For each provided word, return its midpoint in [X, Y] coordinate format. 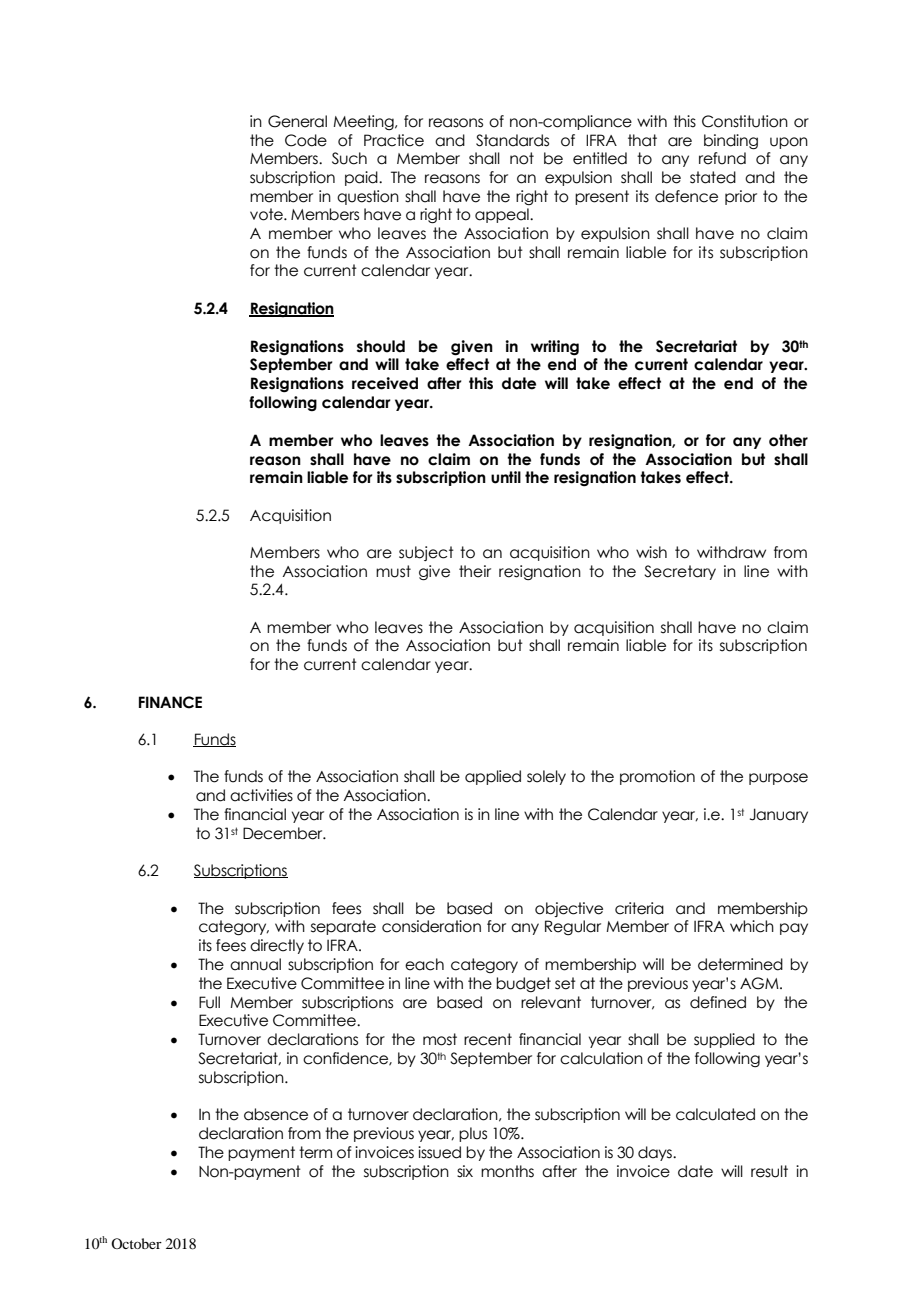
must [393, 571]
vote [267, 214]
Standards [512, 140]
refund [722, 158]
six [465, 1171]
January [779, 815]
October [136, 1243]
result [769, 1171]
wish [651, 552]
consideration [431, 926]
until [506, 477]
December [284, 833]
